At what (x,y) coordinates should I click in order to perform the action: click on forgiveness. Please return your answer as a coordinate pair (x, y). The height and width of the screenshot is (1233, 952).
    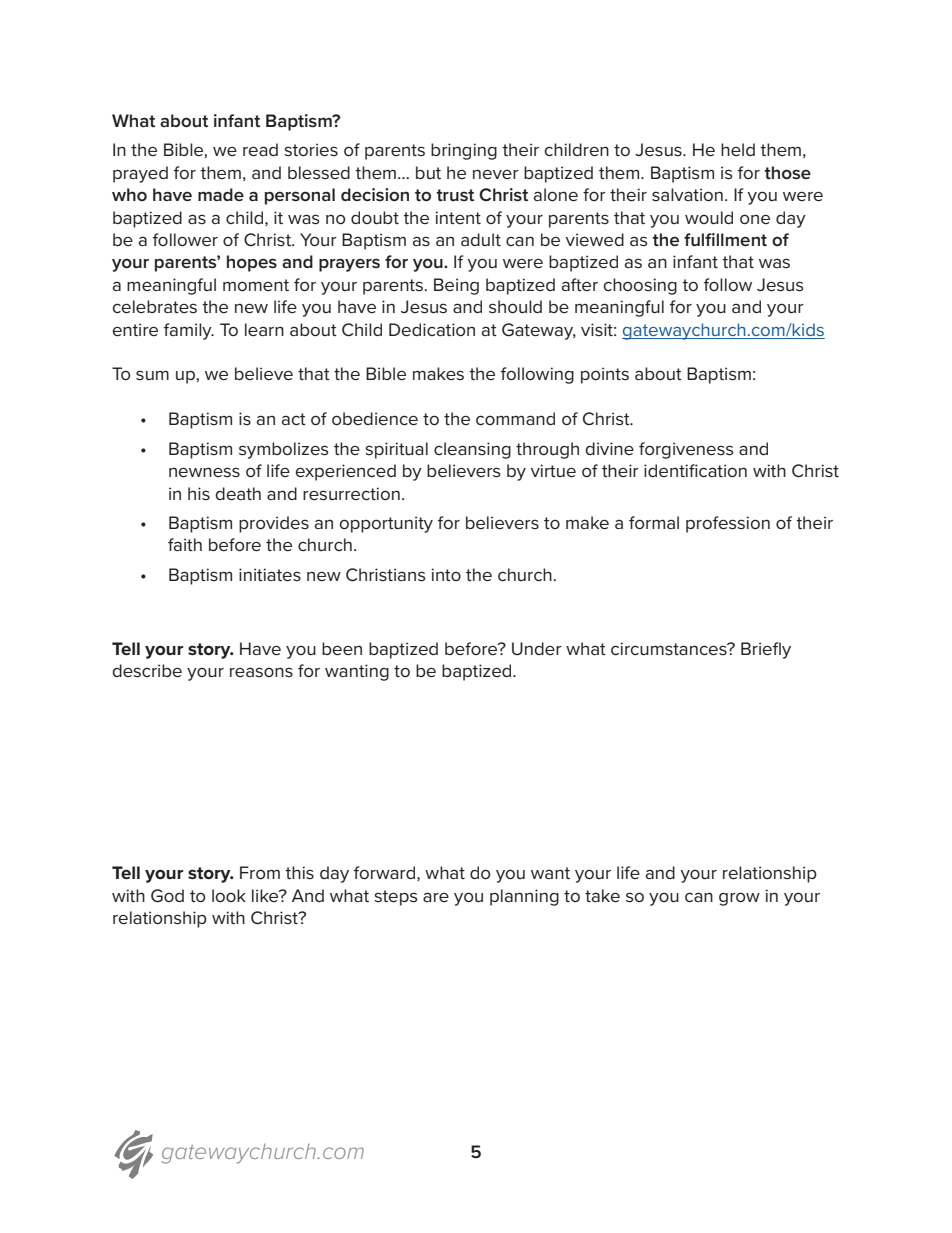
    Looking at the image, I should click on (686, 450).
